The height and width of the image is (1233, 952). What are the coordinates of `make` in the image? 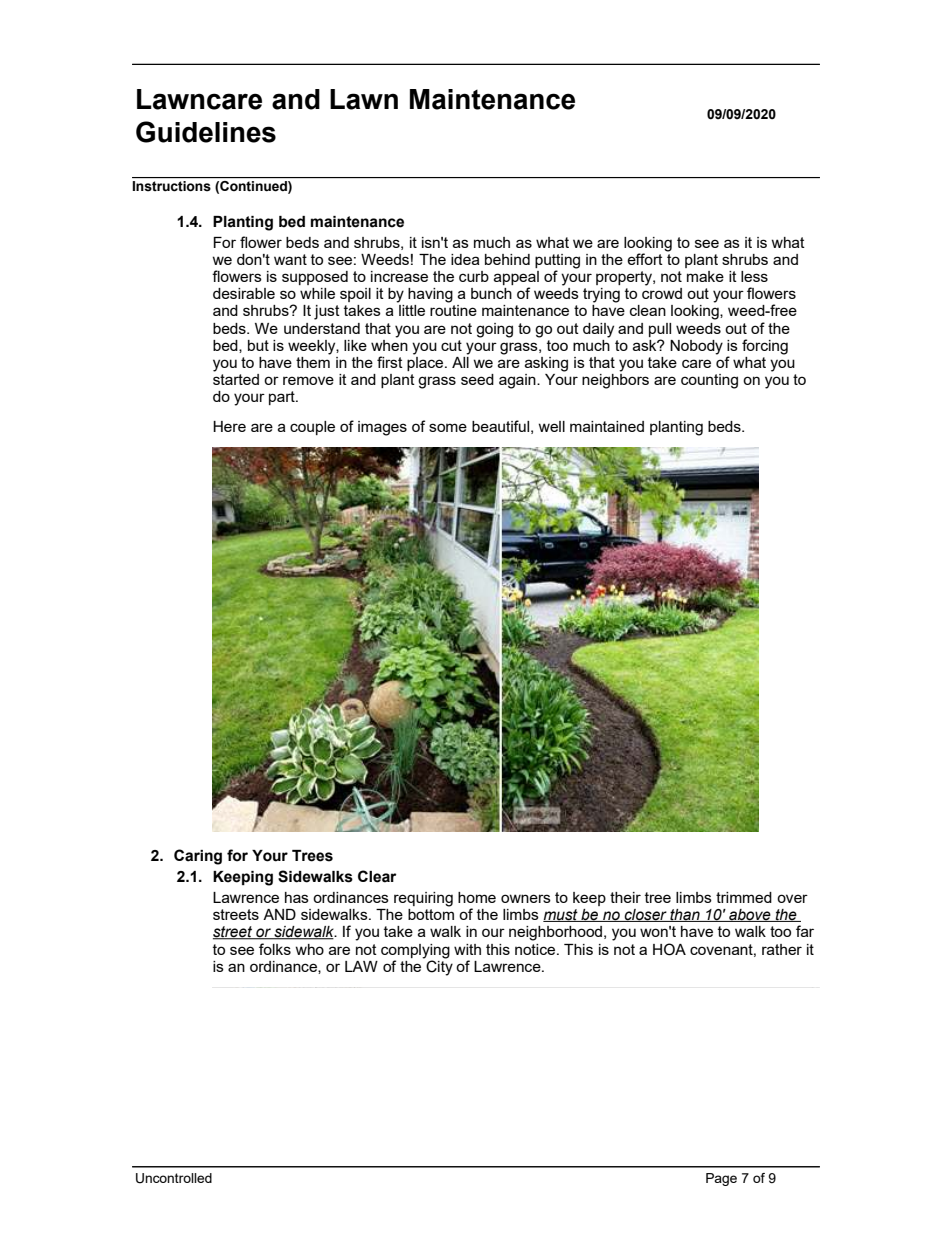 It's located at (705, 276).
